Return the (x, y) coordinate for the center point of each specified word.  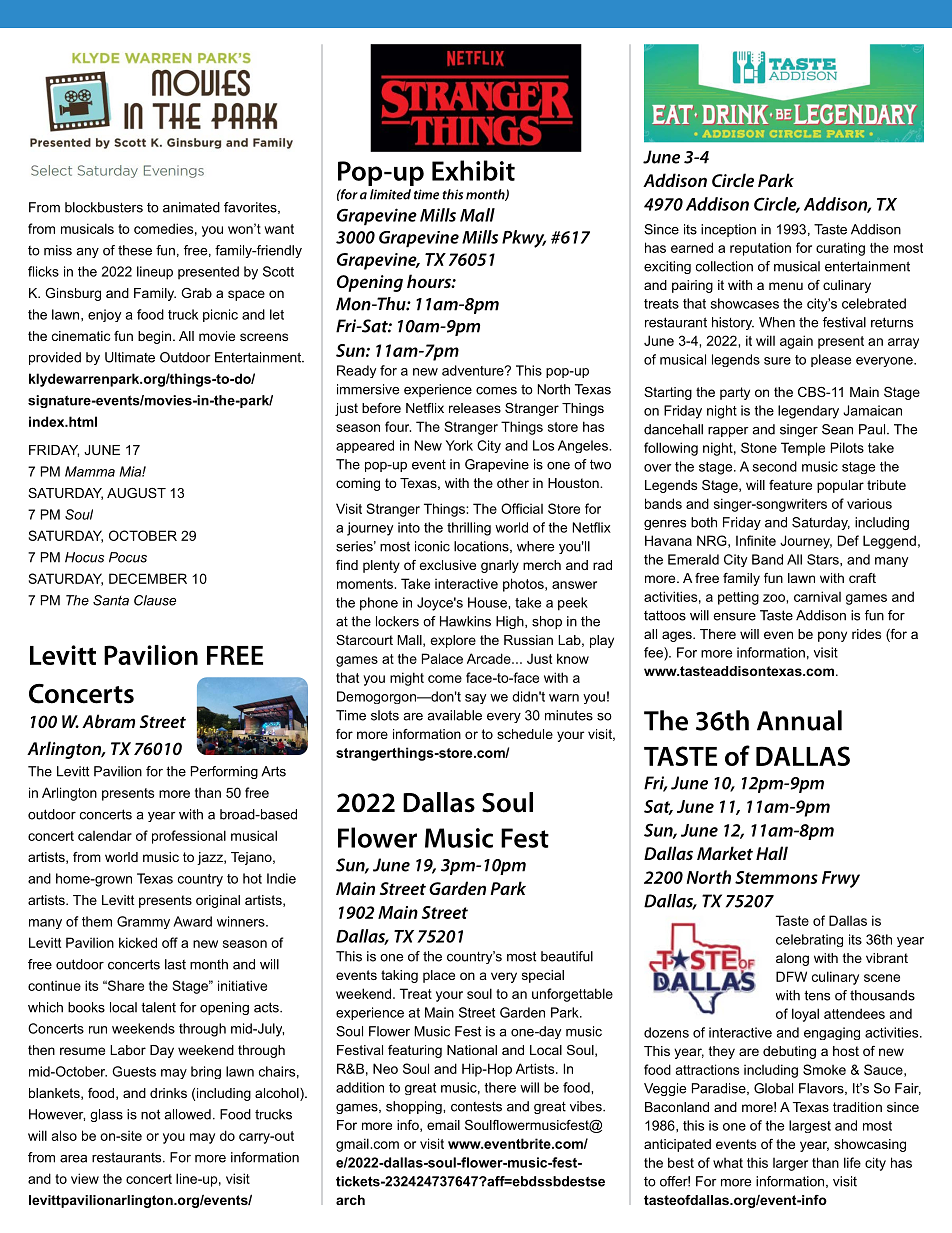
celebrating (809, 940)
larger (790, 1164)
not (150, 1114)
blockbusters (104, 207)
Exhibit (473, 170)
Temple (803, 449)
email (443, 1125)
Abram (108, 721)
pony (832, 636)
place (439, 976)
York (459, 445)
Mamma (90, 471)
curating (840, 249)
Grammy (143, 922)
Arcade (490, 658)
